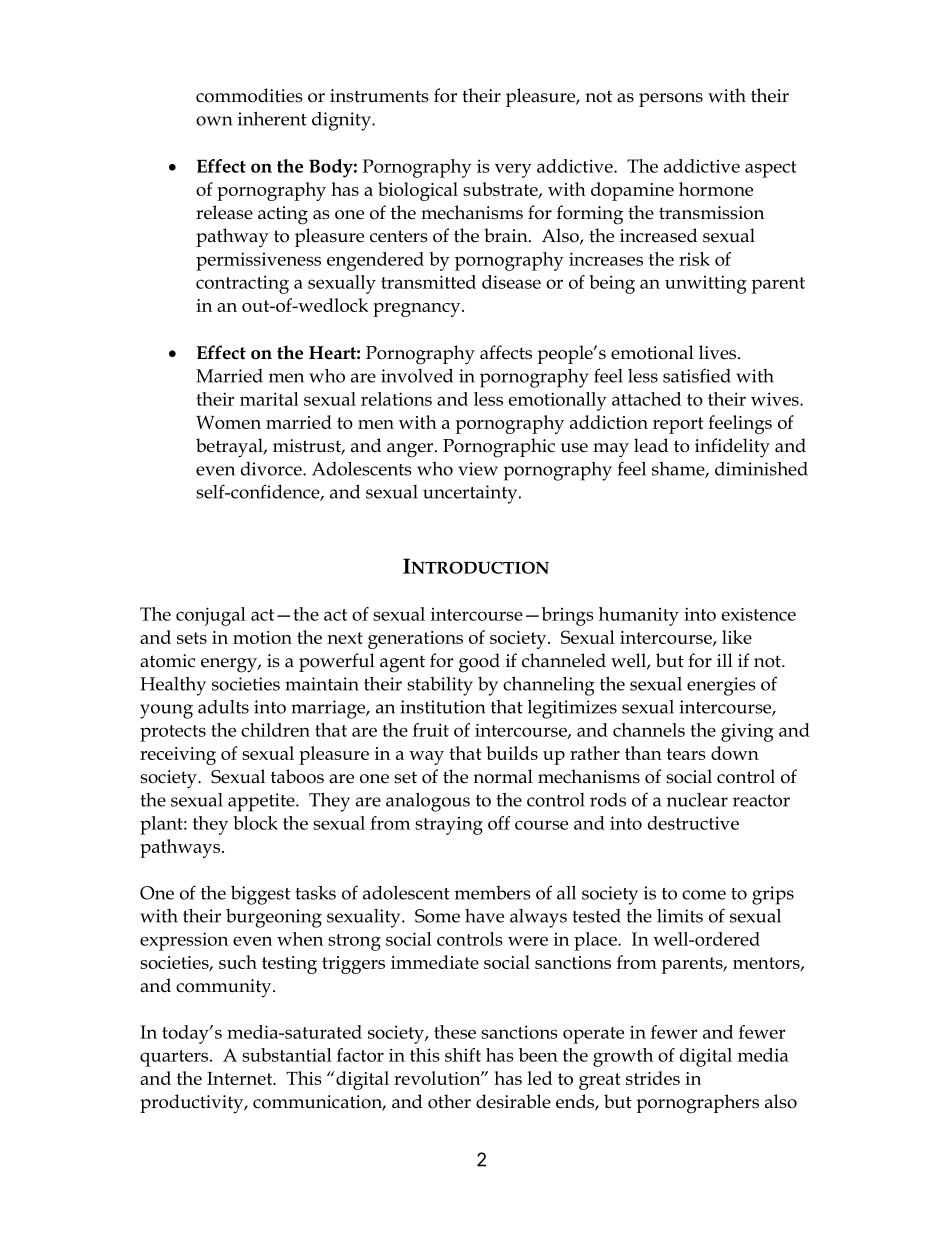 This screenshot has width=952, height=1233. I want to click on normal, so click(503, 776).
